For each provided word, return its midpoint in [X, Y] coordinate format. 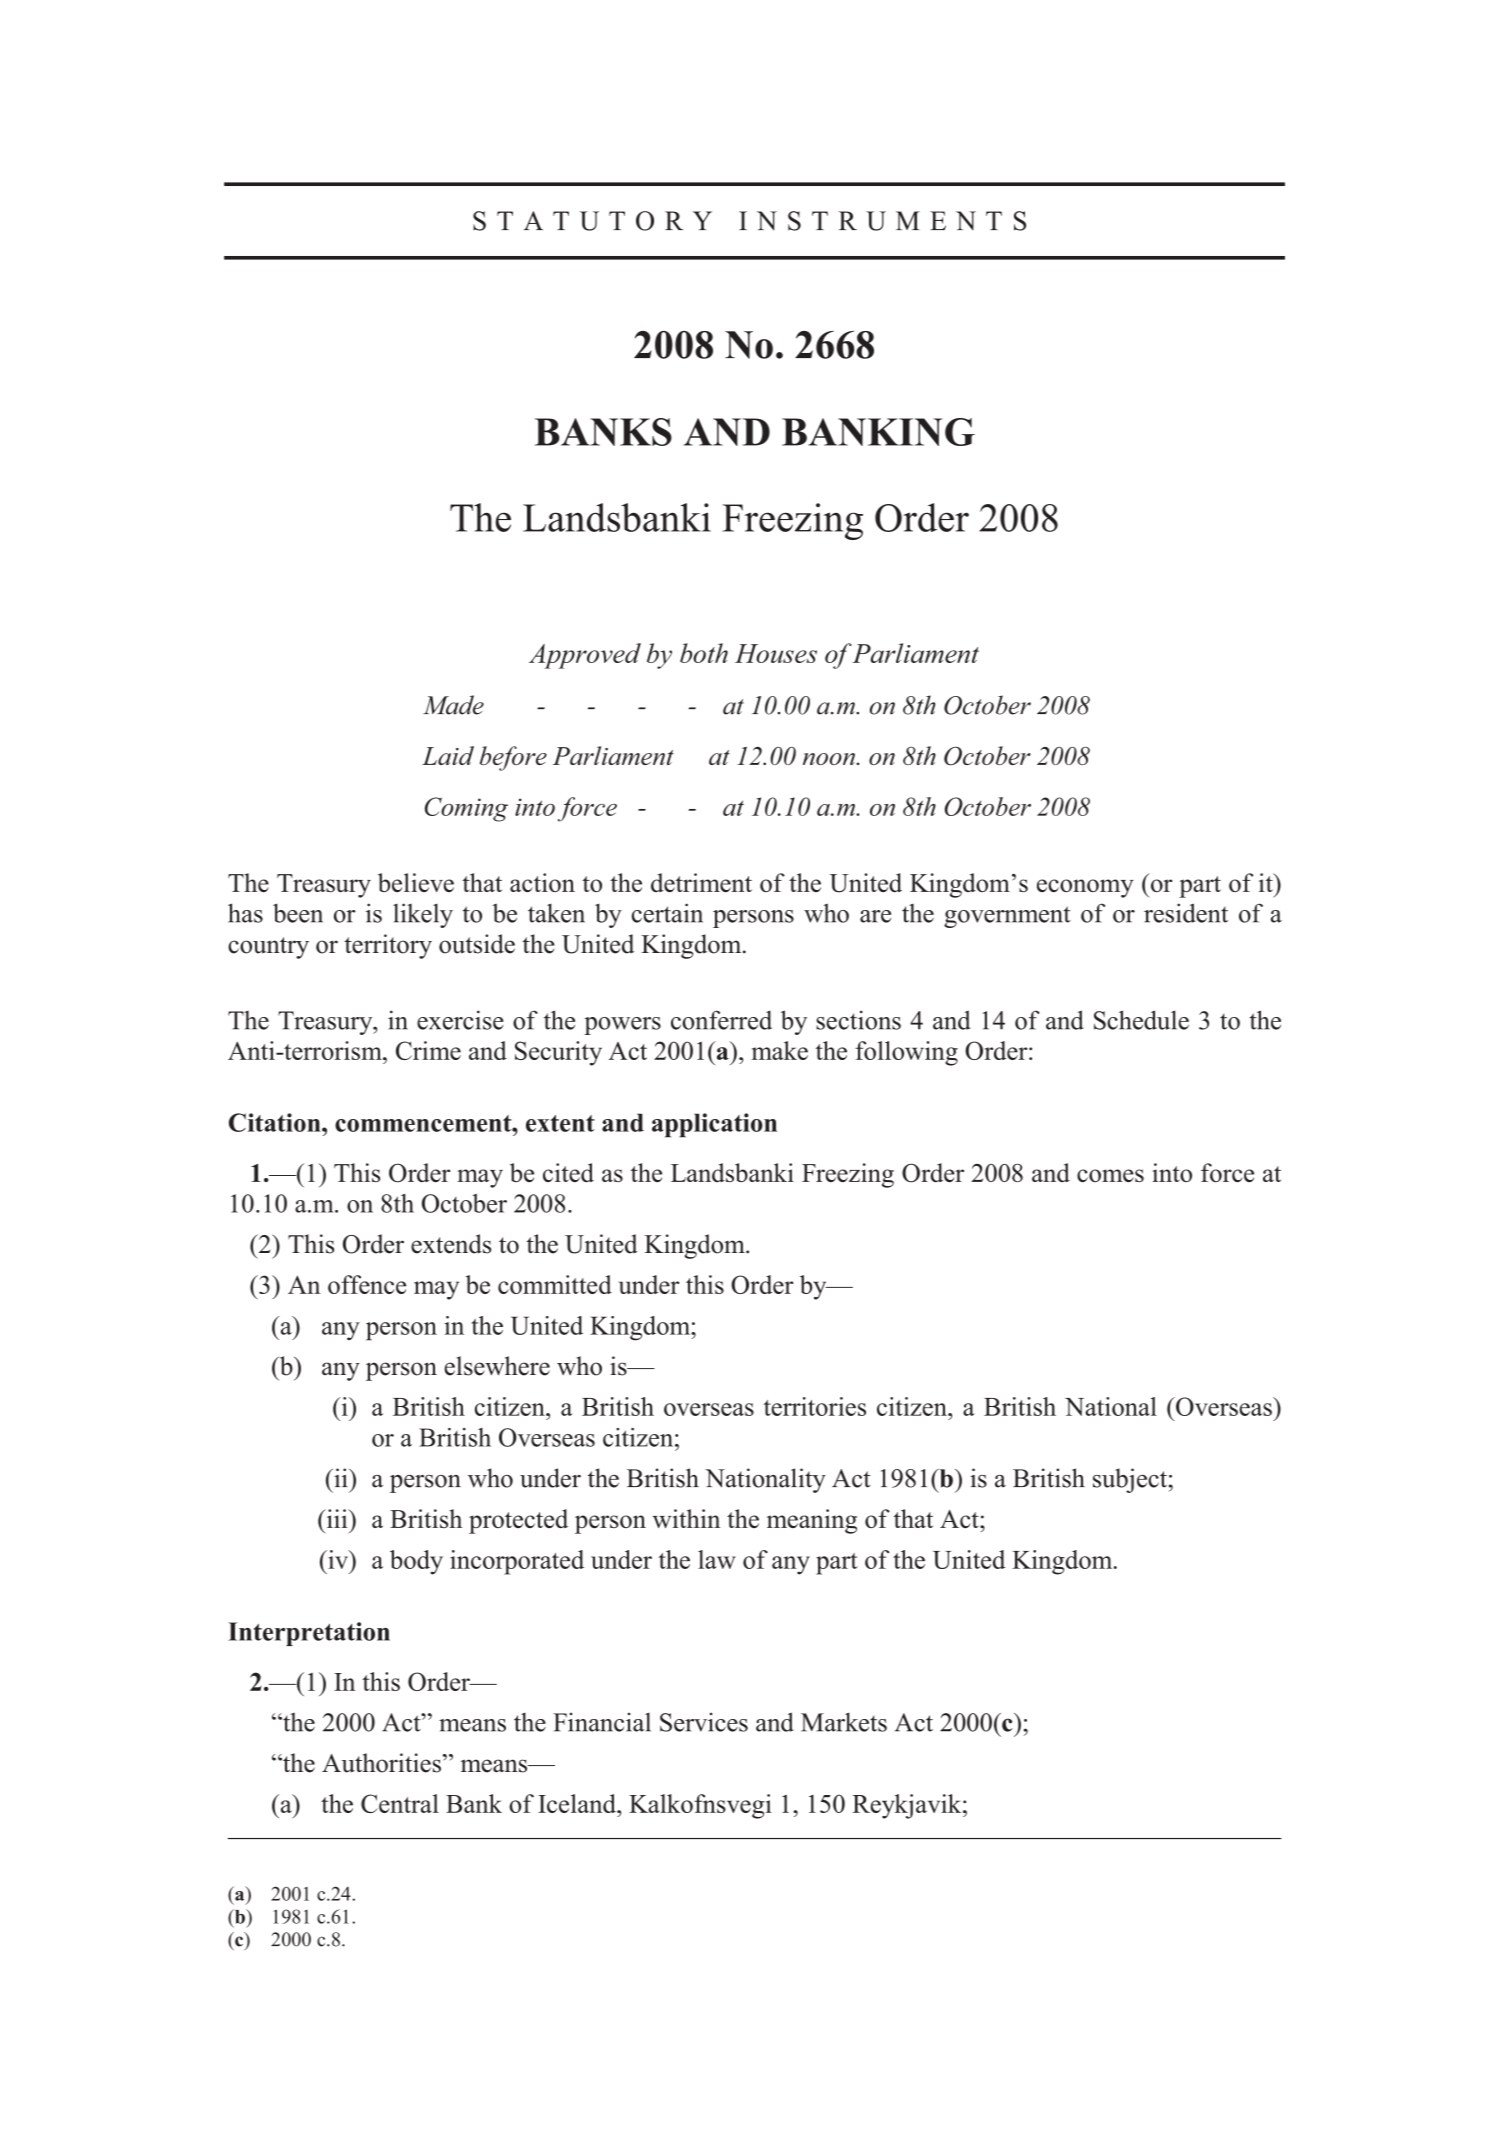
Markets [844, 1722]
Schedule [1141, 1020]
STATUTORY [592, 221]
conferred [721, 1020]
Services [704, 1722]
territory [388, 946]
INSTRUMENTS [882, 221]
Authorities [381, 1763]
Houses [776, 653]
